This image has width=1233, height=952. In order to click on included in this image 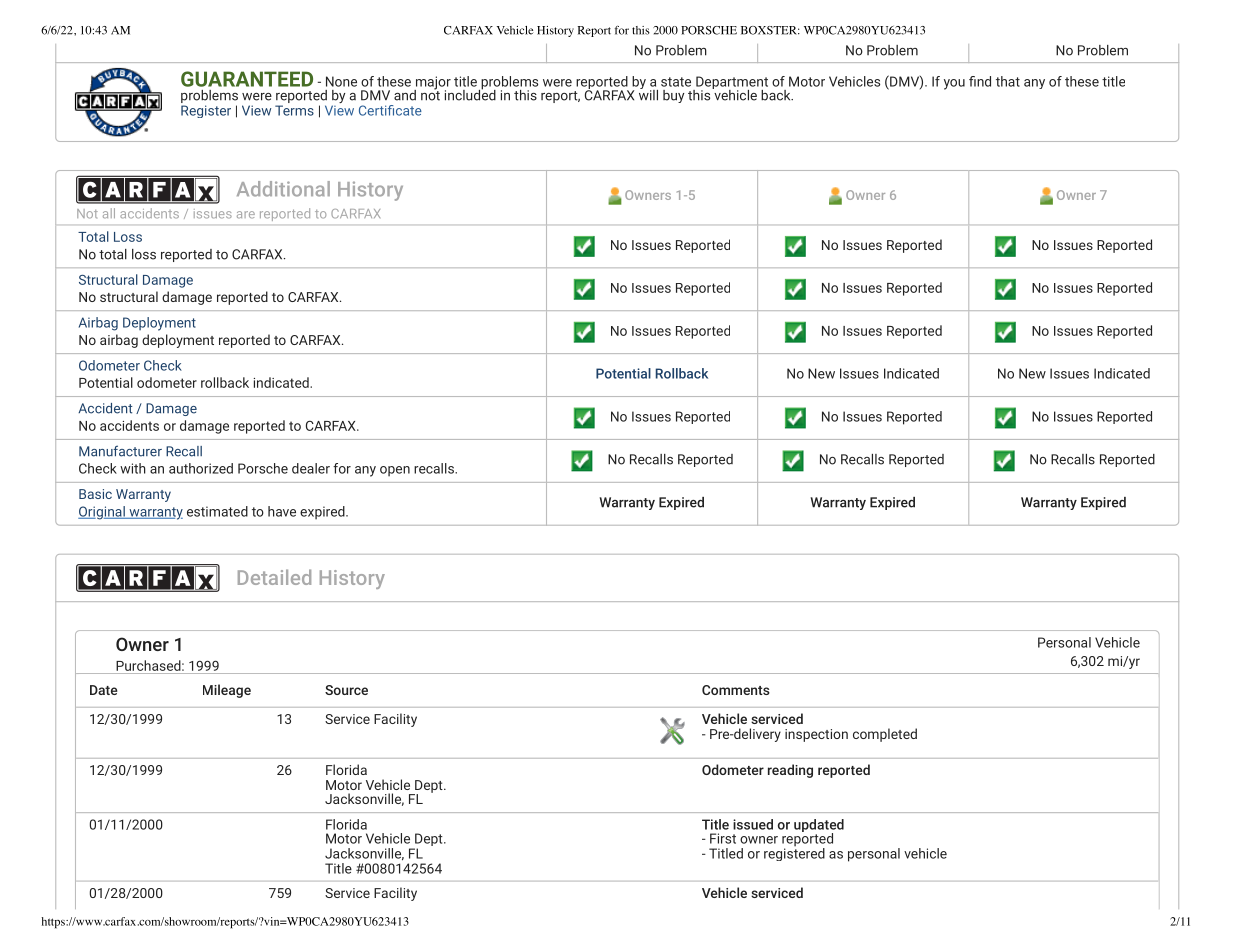, I will do `click(470, 94)`.
